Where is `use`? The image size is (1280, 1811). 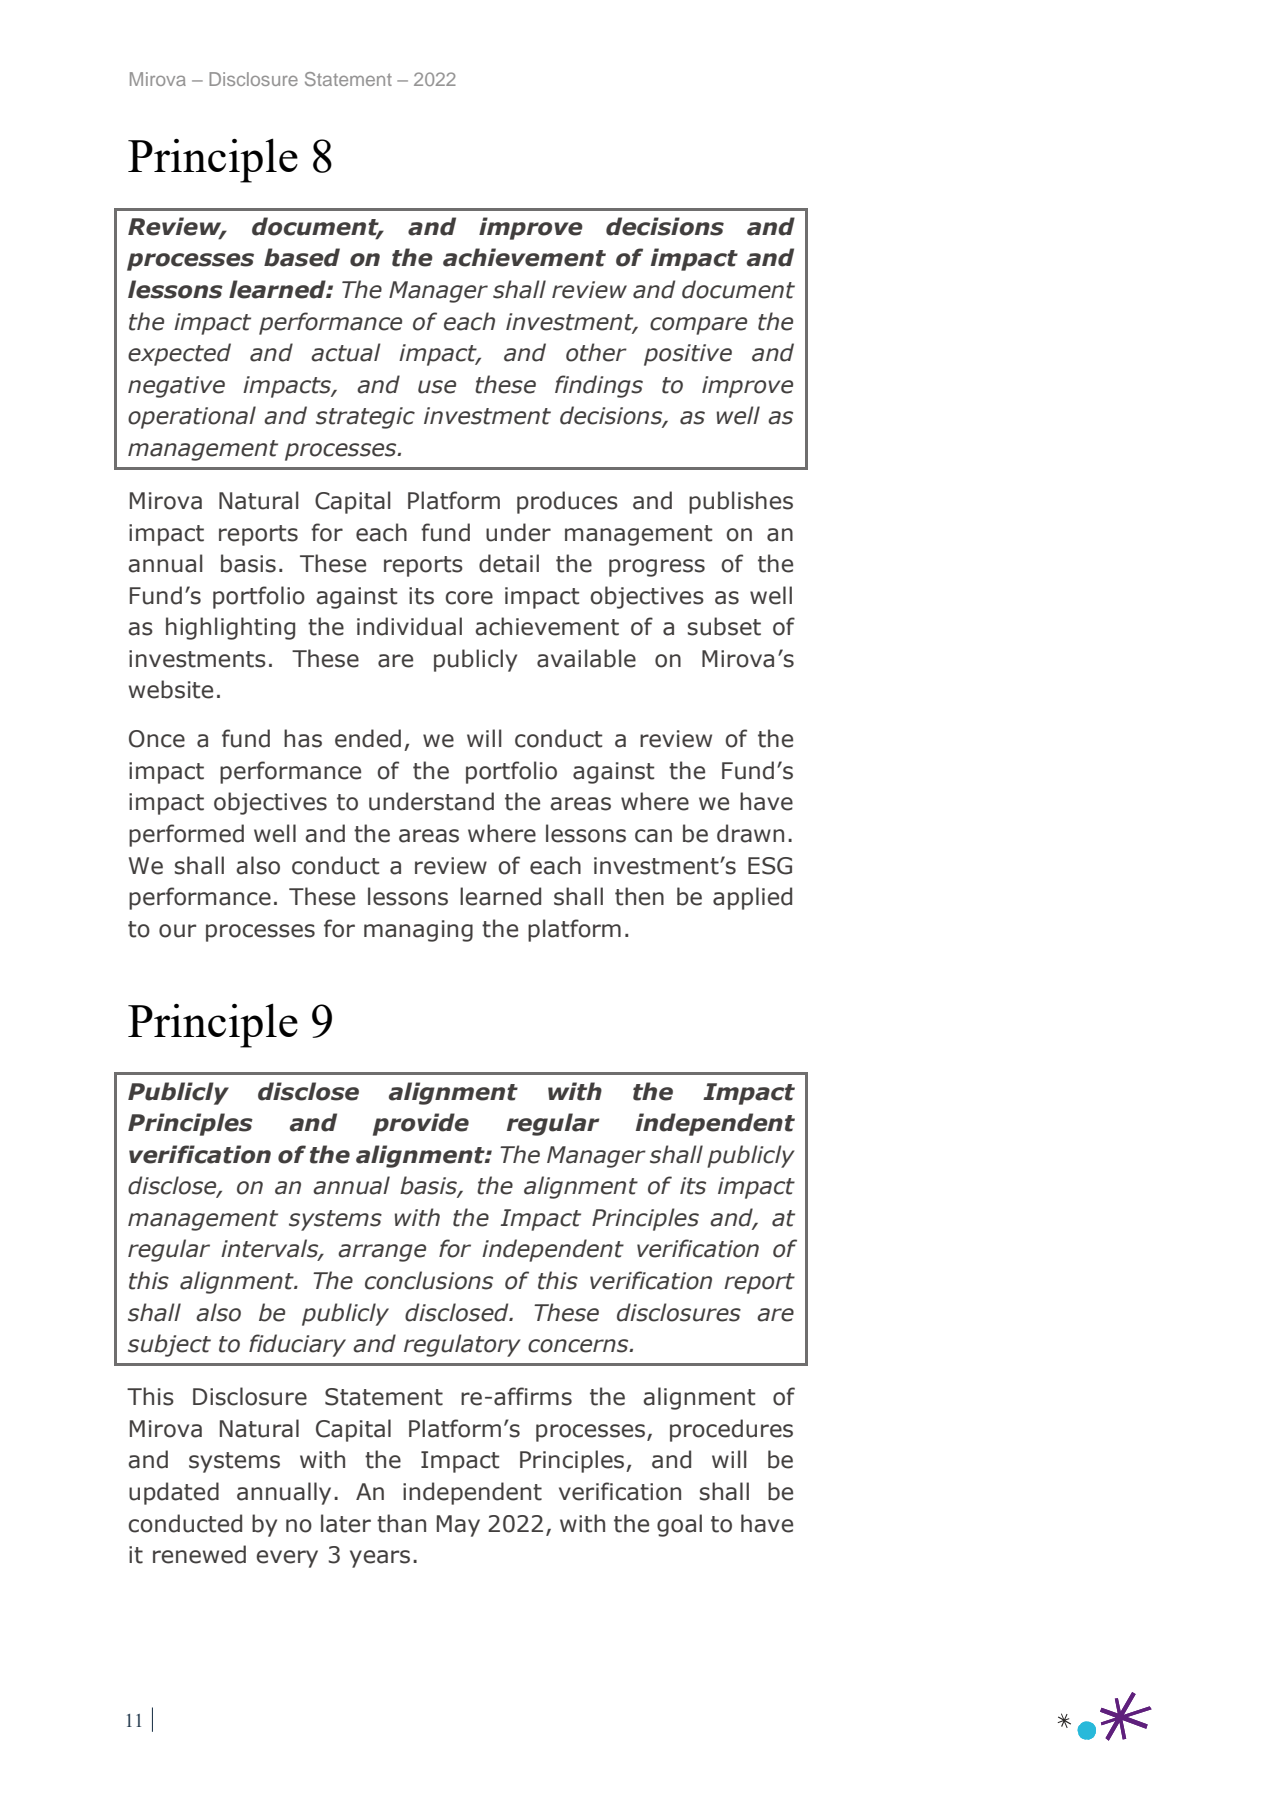 use is located at coordinates (437, 387).
